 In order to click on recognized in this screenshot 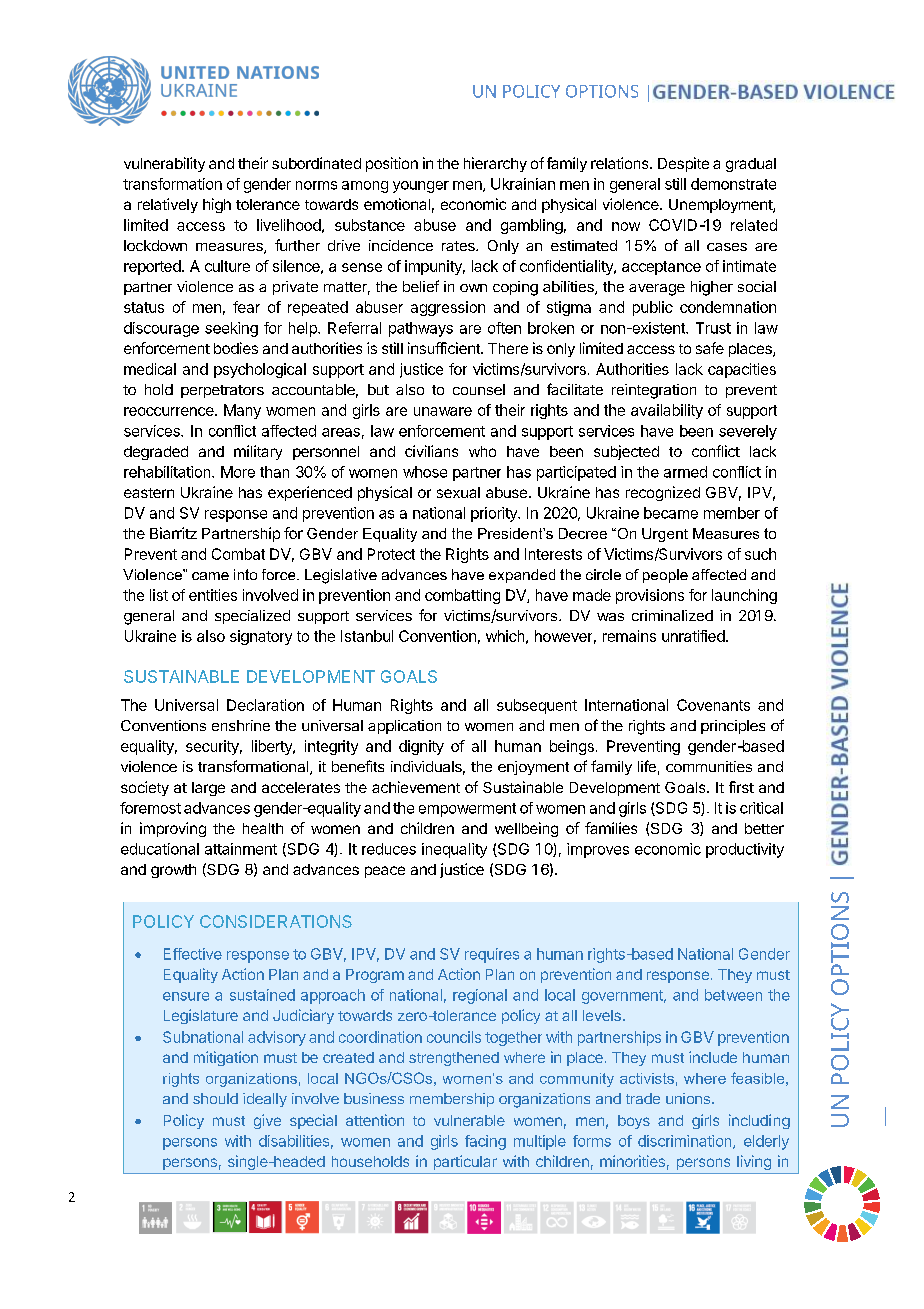, I will do `click(663, 493)`.
